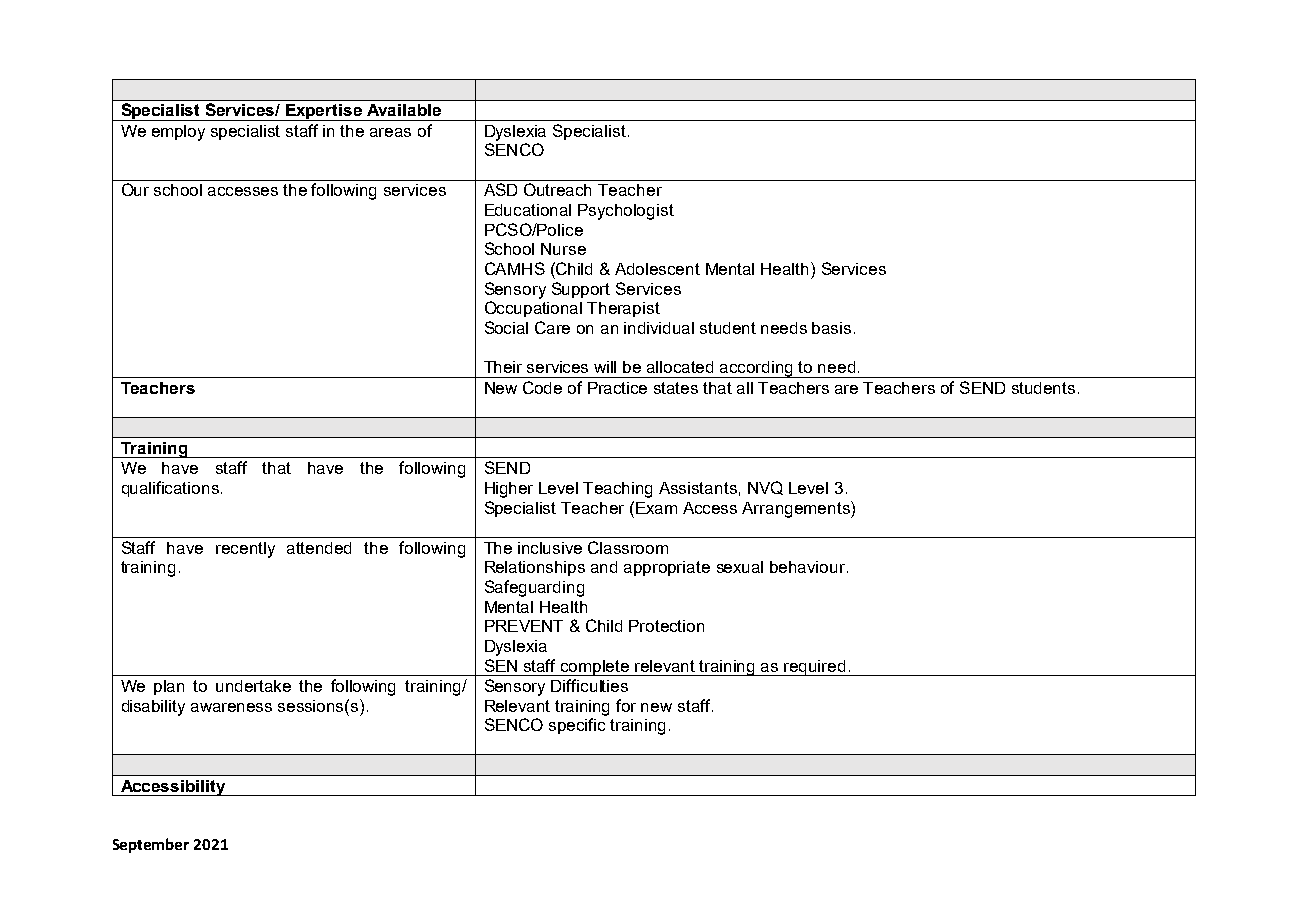 The height and width of the page is (924, 1308). I want to click on areas, so click(390, 132).
